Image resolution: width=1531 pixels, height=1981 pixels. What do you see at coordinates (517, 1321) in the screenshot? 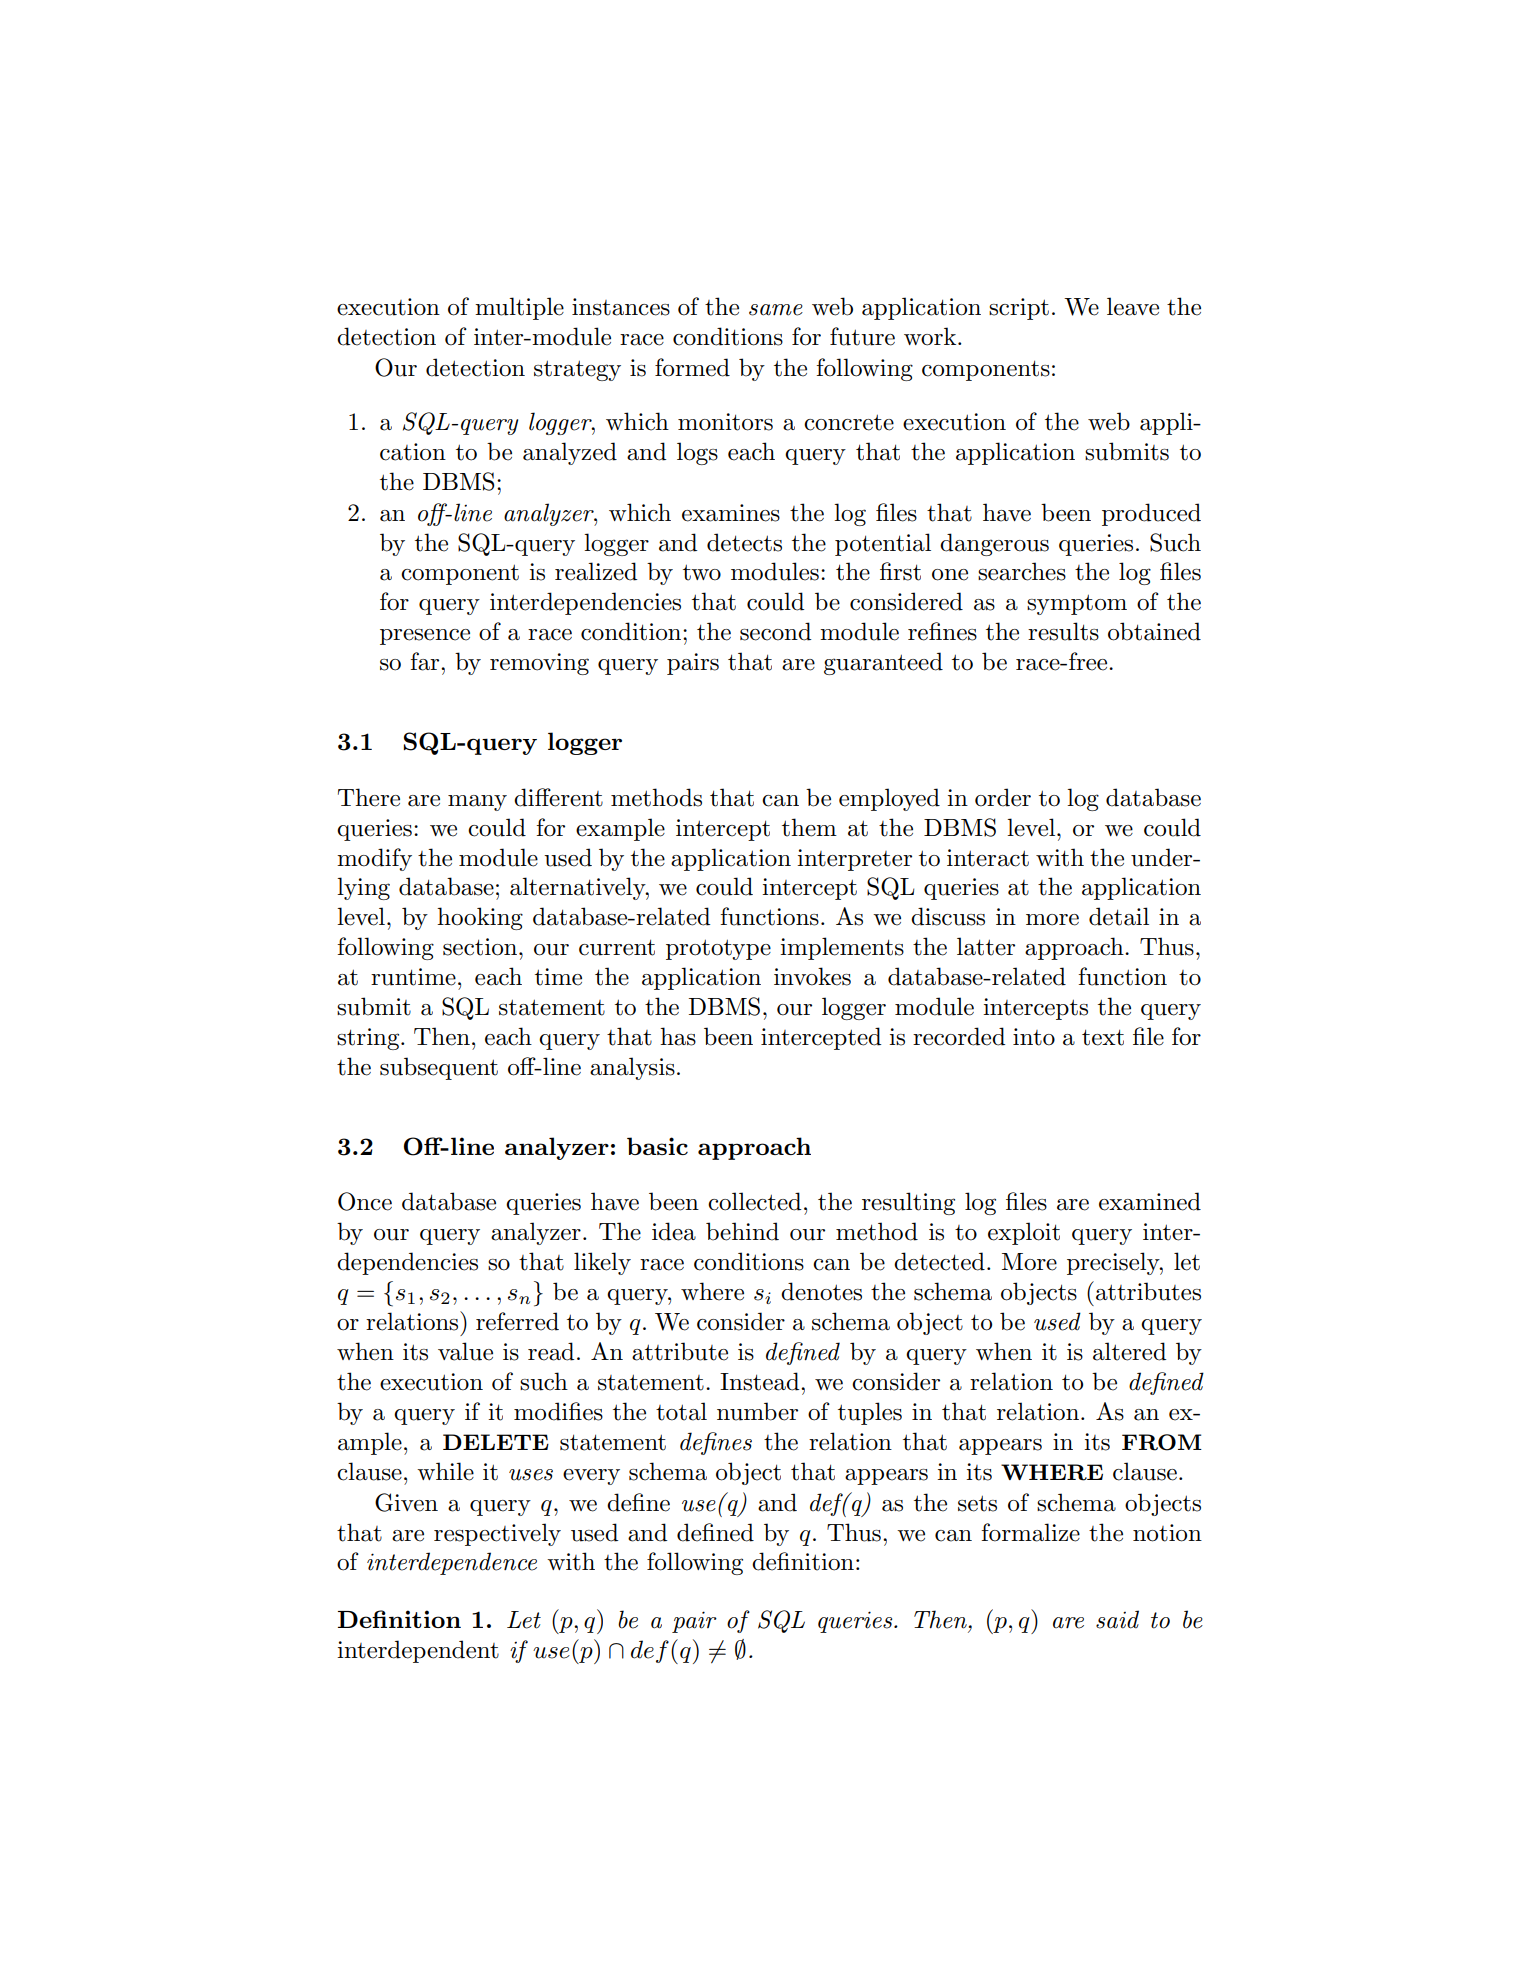
I see `referred` at bounding box center [517, 1321].
